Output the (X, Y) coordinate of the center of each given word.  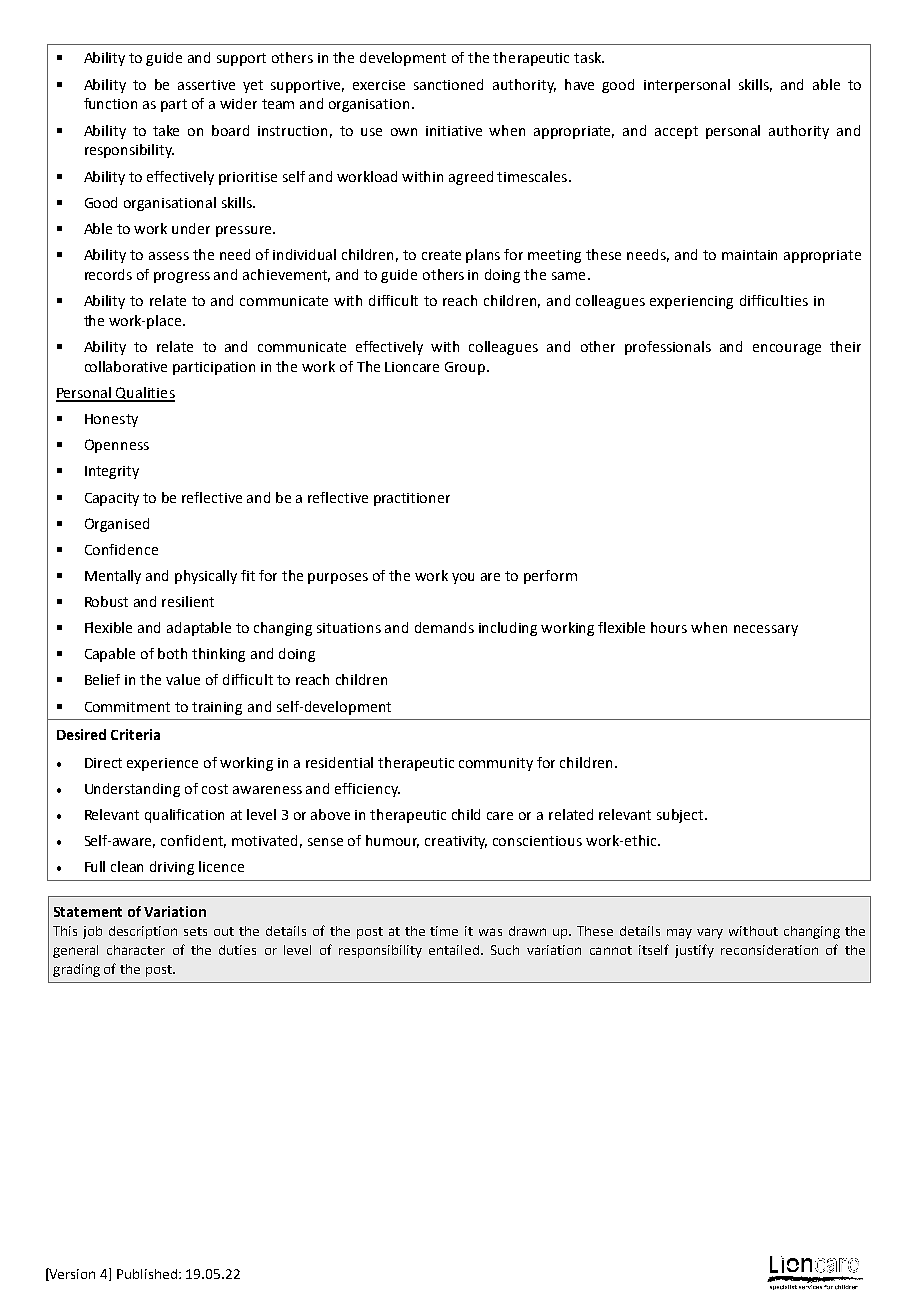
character (136, 950)
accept (676, 132)
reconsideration (769, 950)
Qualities (145, 394)
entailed (454, 950)
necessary (766, 630)
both (172, 653)
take (166, 130)
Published (148, 1274)
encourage (787, 349)
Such (505, 950)
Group (466, 368)
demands (444, 627)
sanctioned (448, 84)
